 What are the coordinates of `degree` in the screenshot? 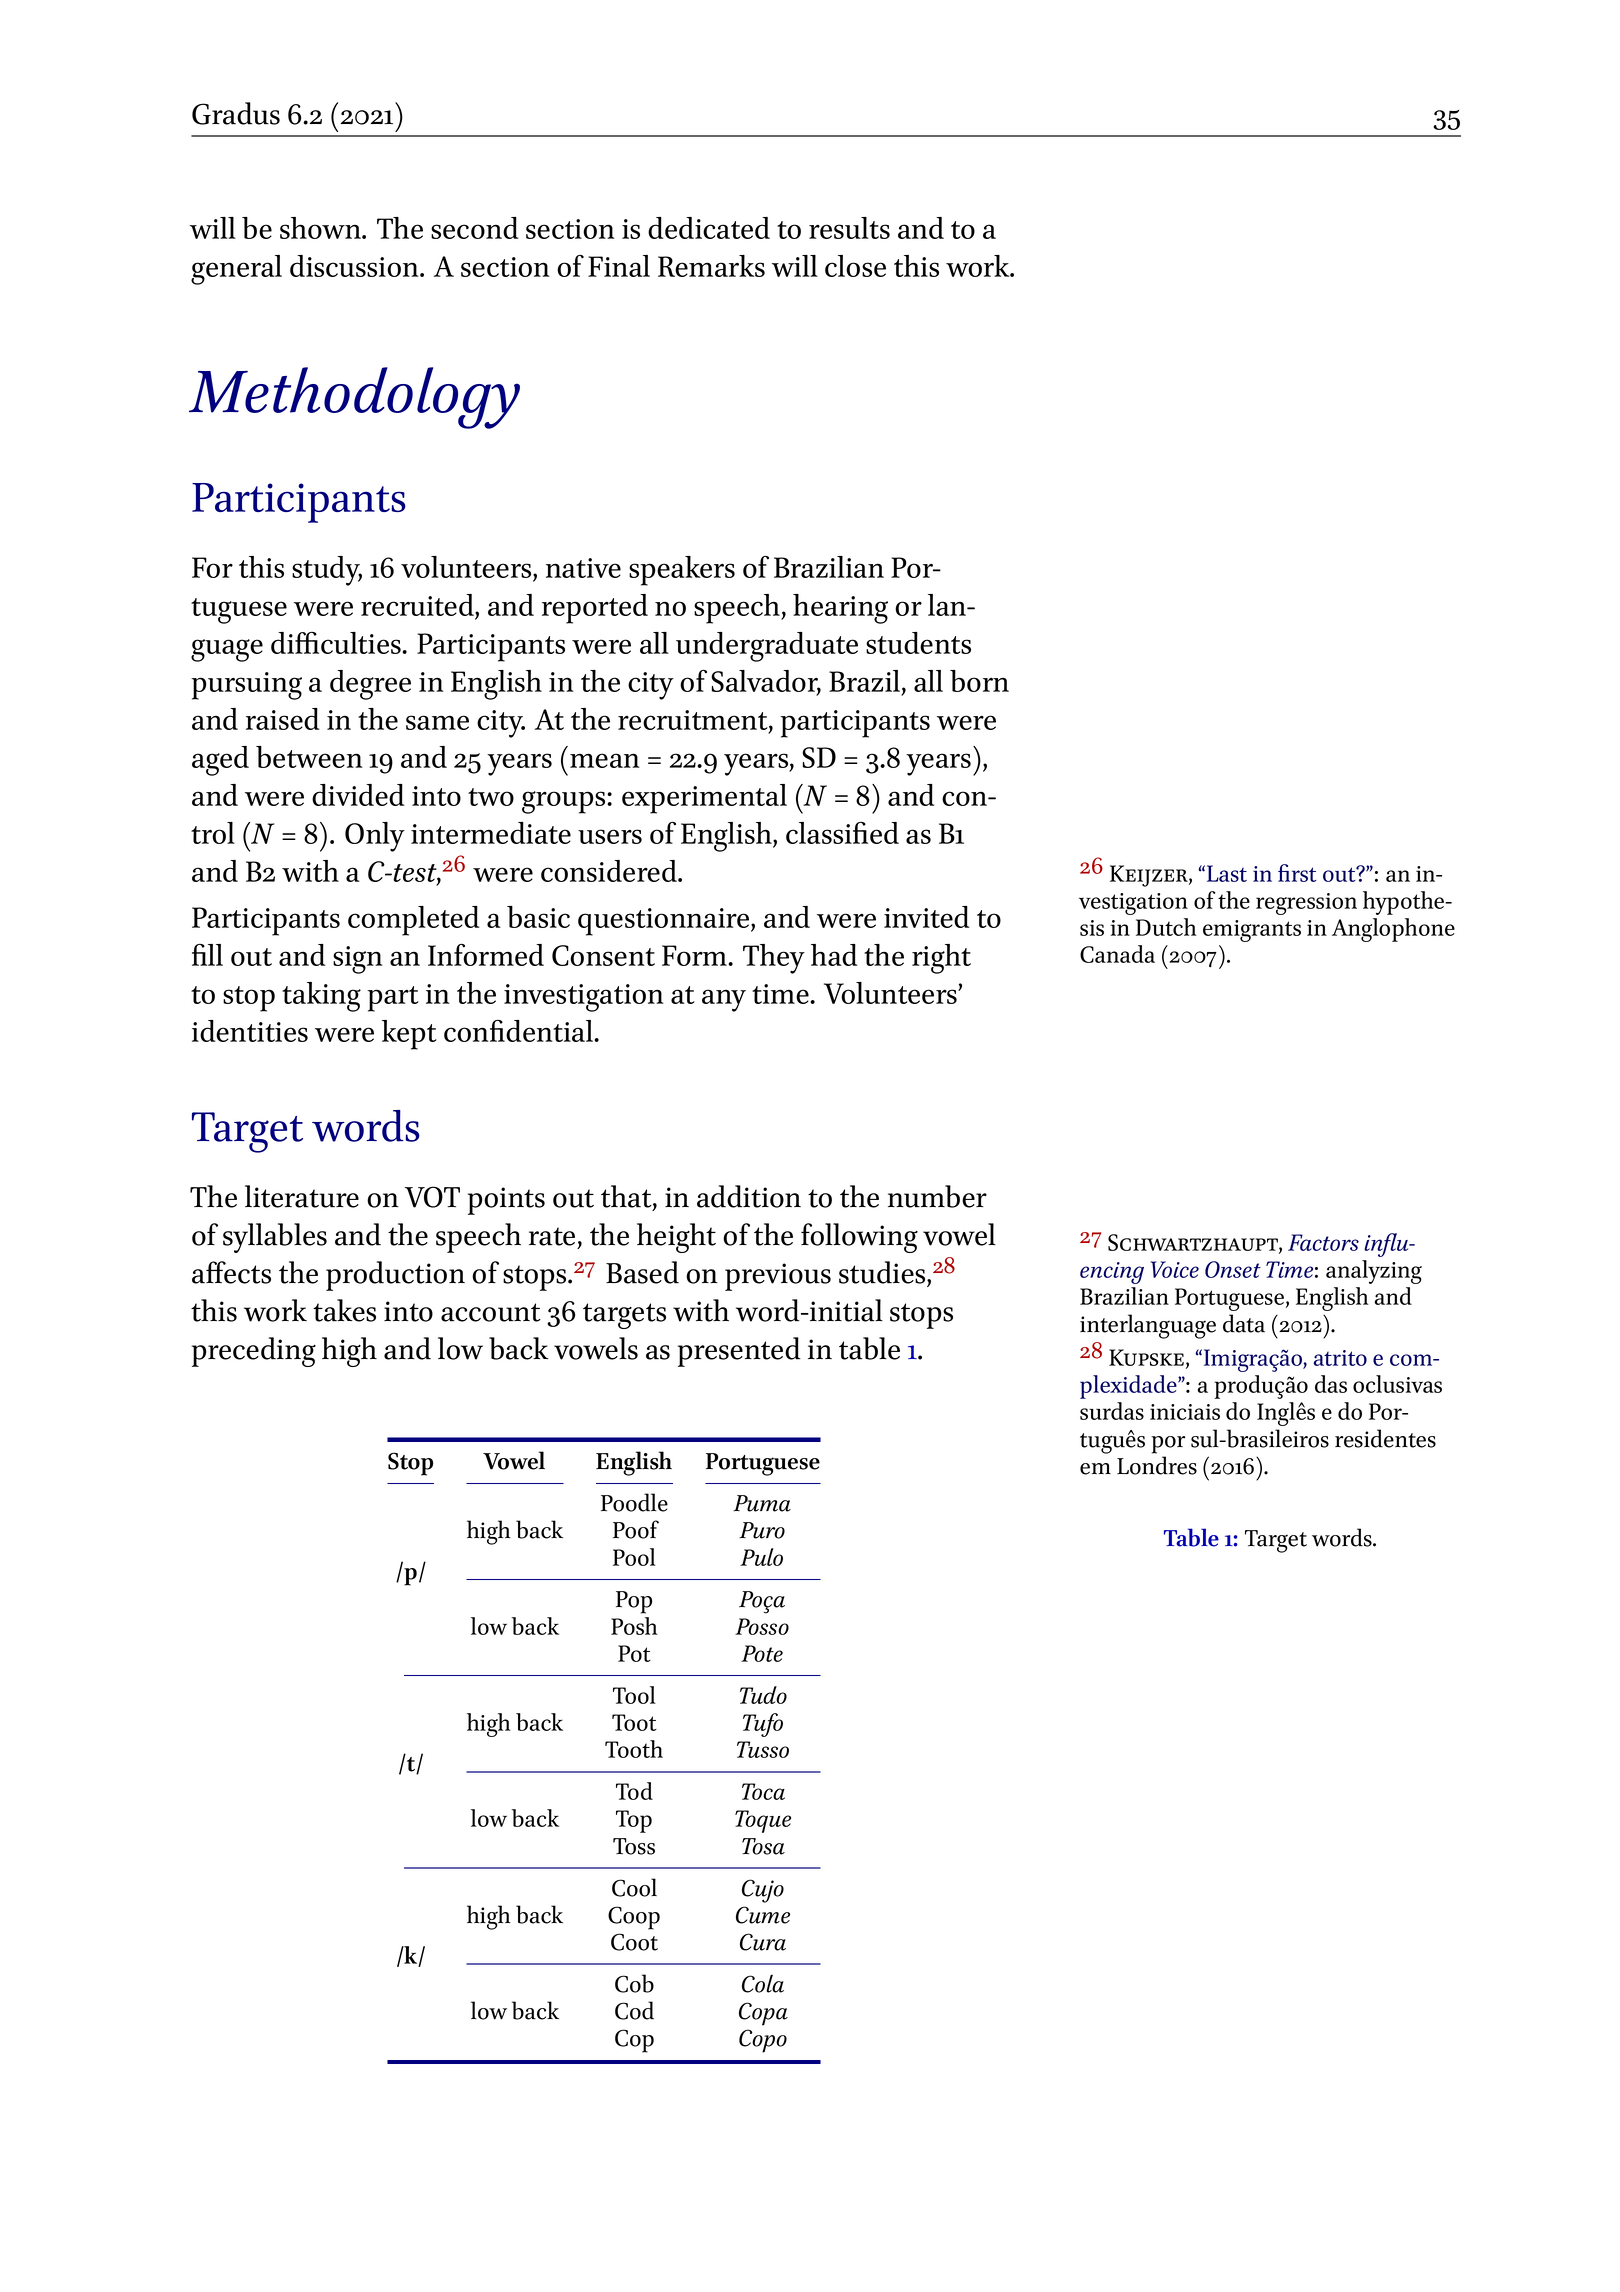 It's located at (370, 685).
